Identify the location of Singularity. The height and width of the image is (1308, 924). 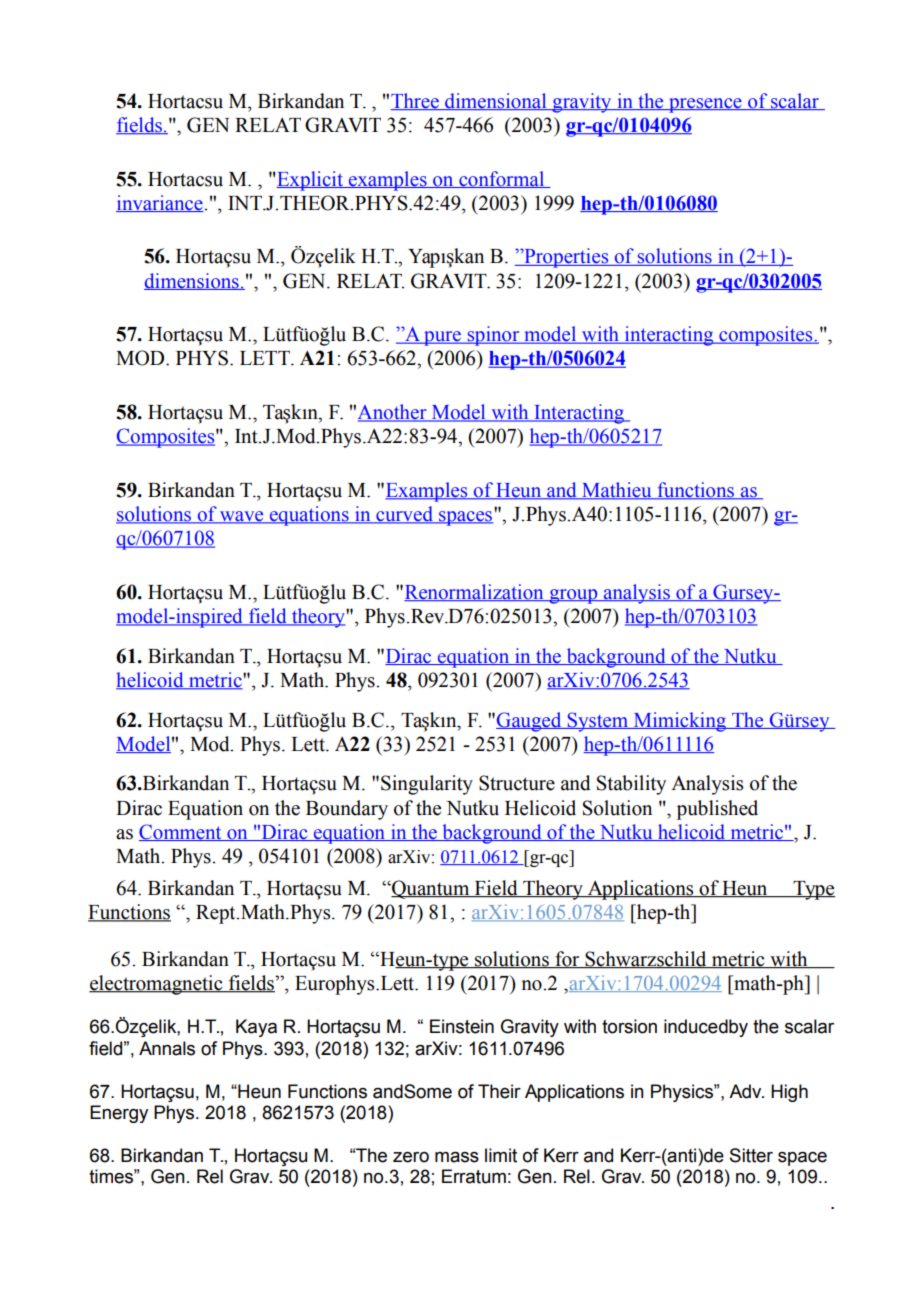
(427, 785).
